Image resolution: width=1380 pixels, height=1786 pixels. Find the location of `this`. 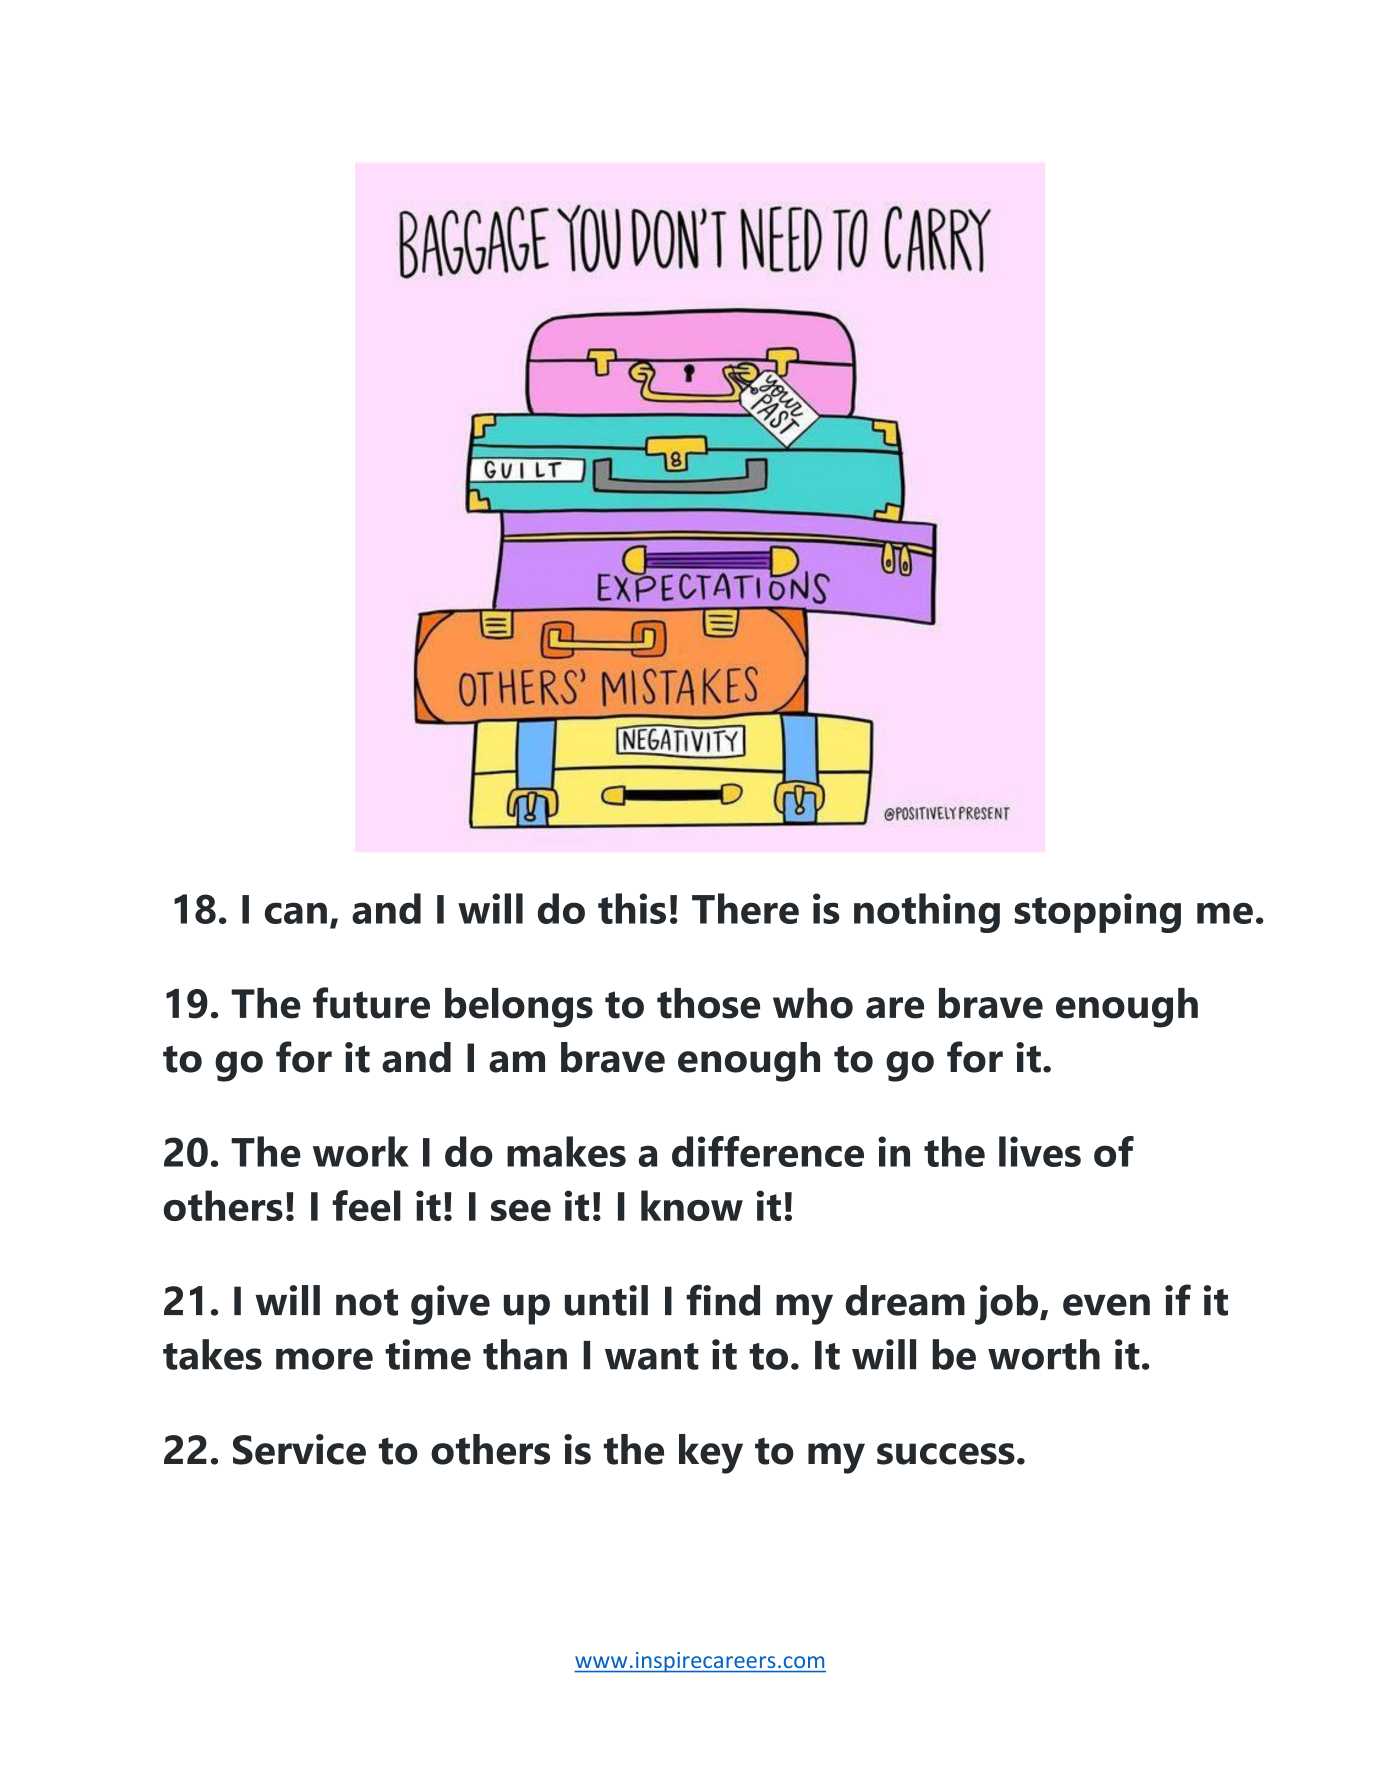

this is located at coordinates (632, 908).
